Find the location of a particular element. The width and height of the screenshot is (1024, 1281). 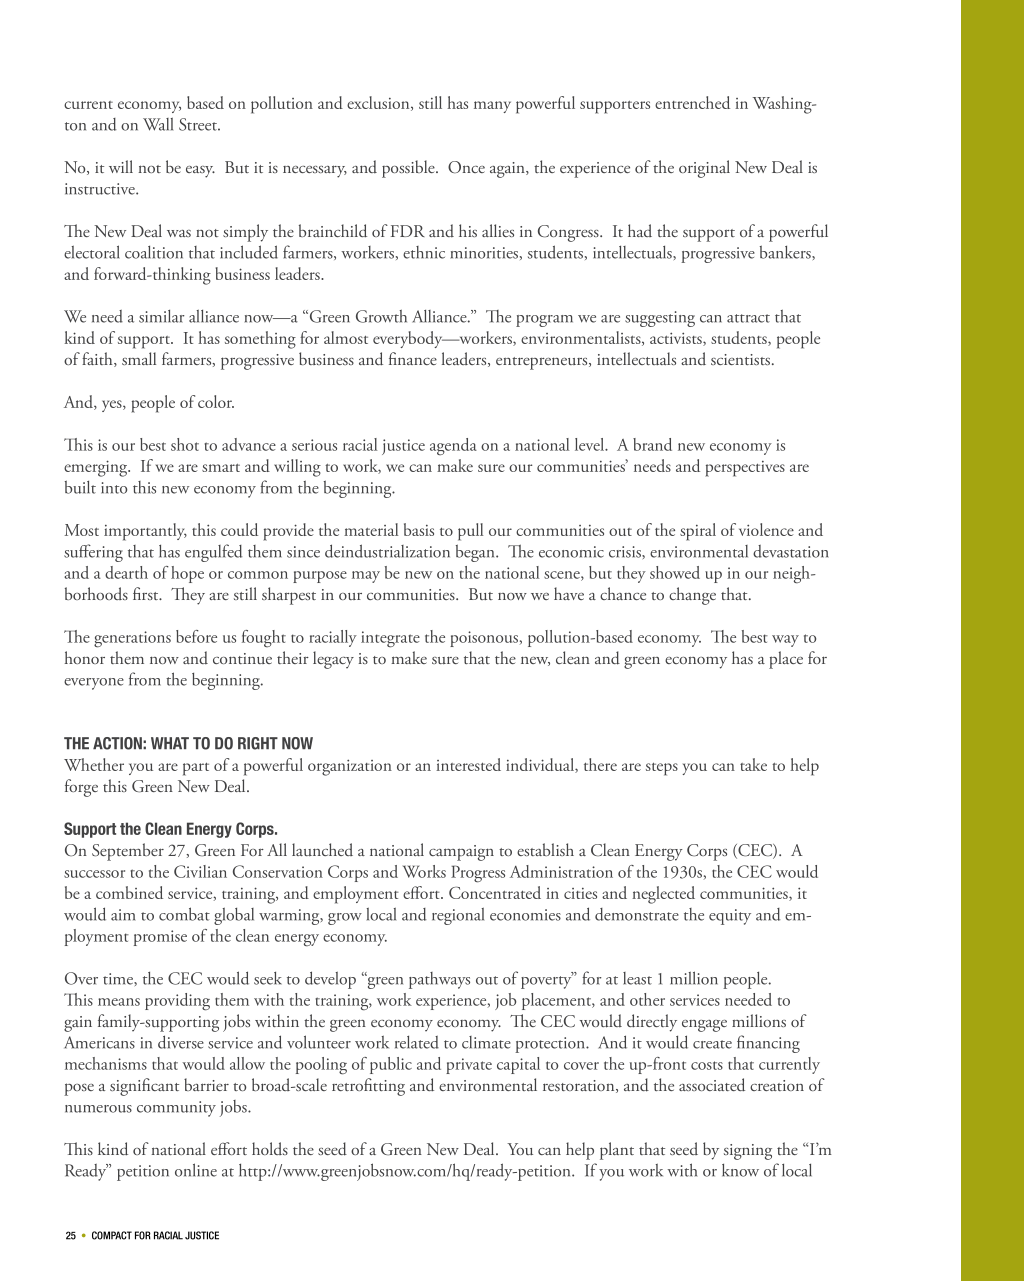

generations is located at coordinates (132, 639).
